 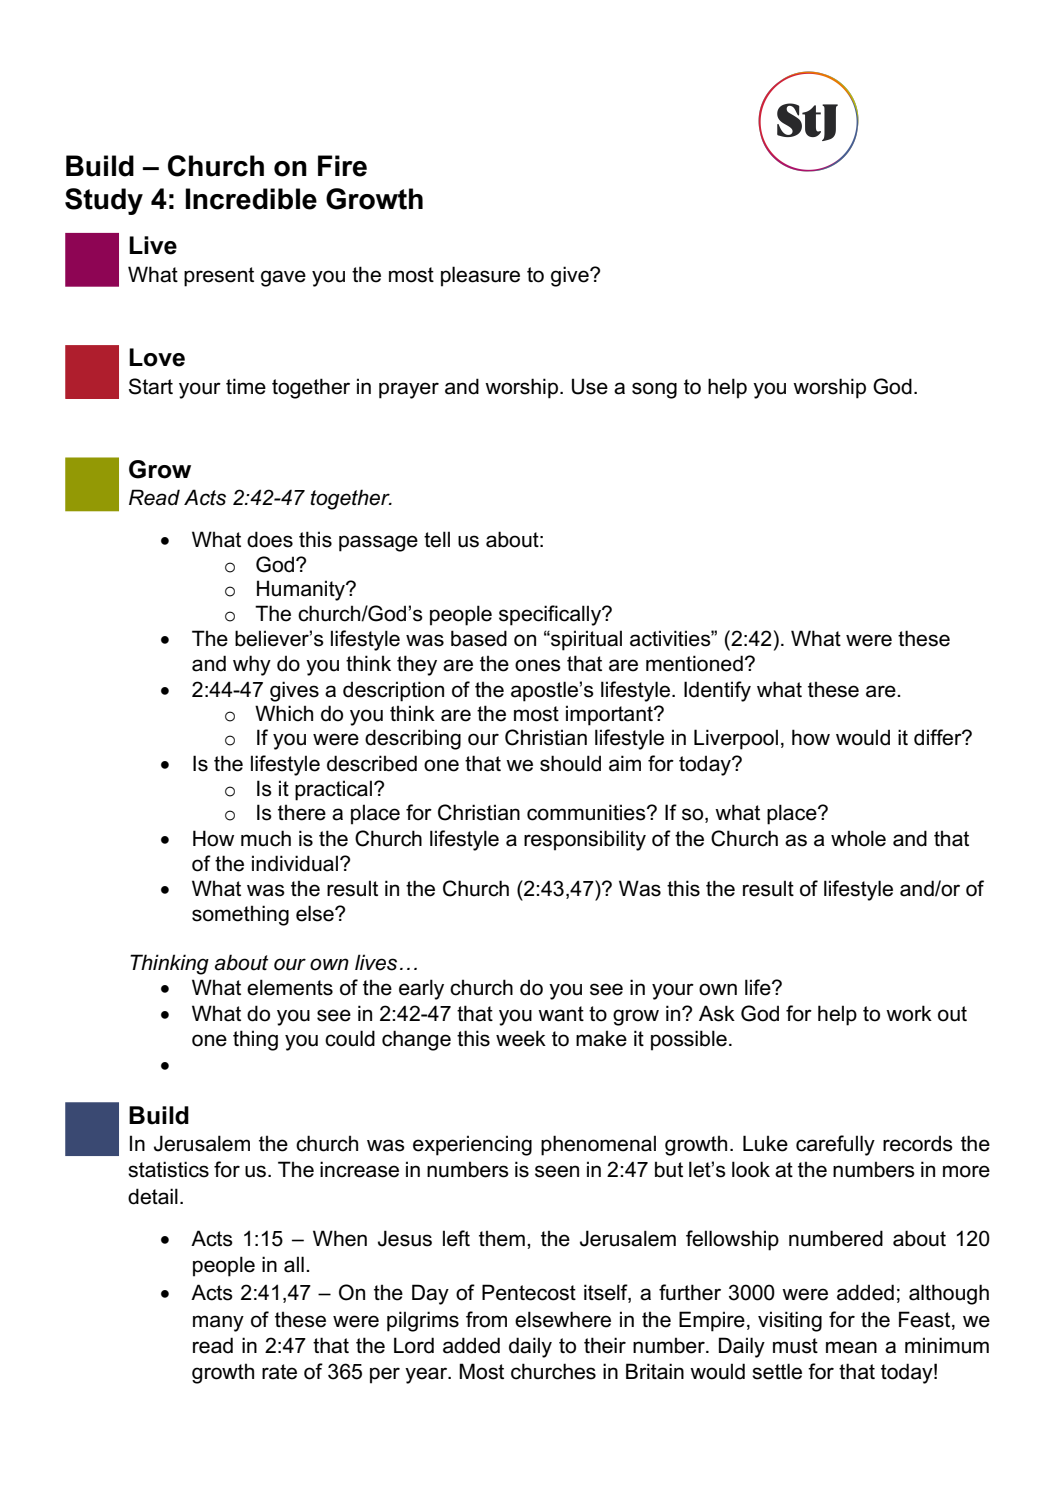 What do you see at coordinates (858, 838) in the screenshot?
I see `whole` at bounding box center [858, 838].
